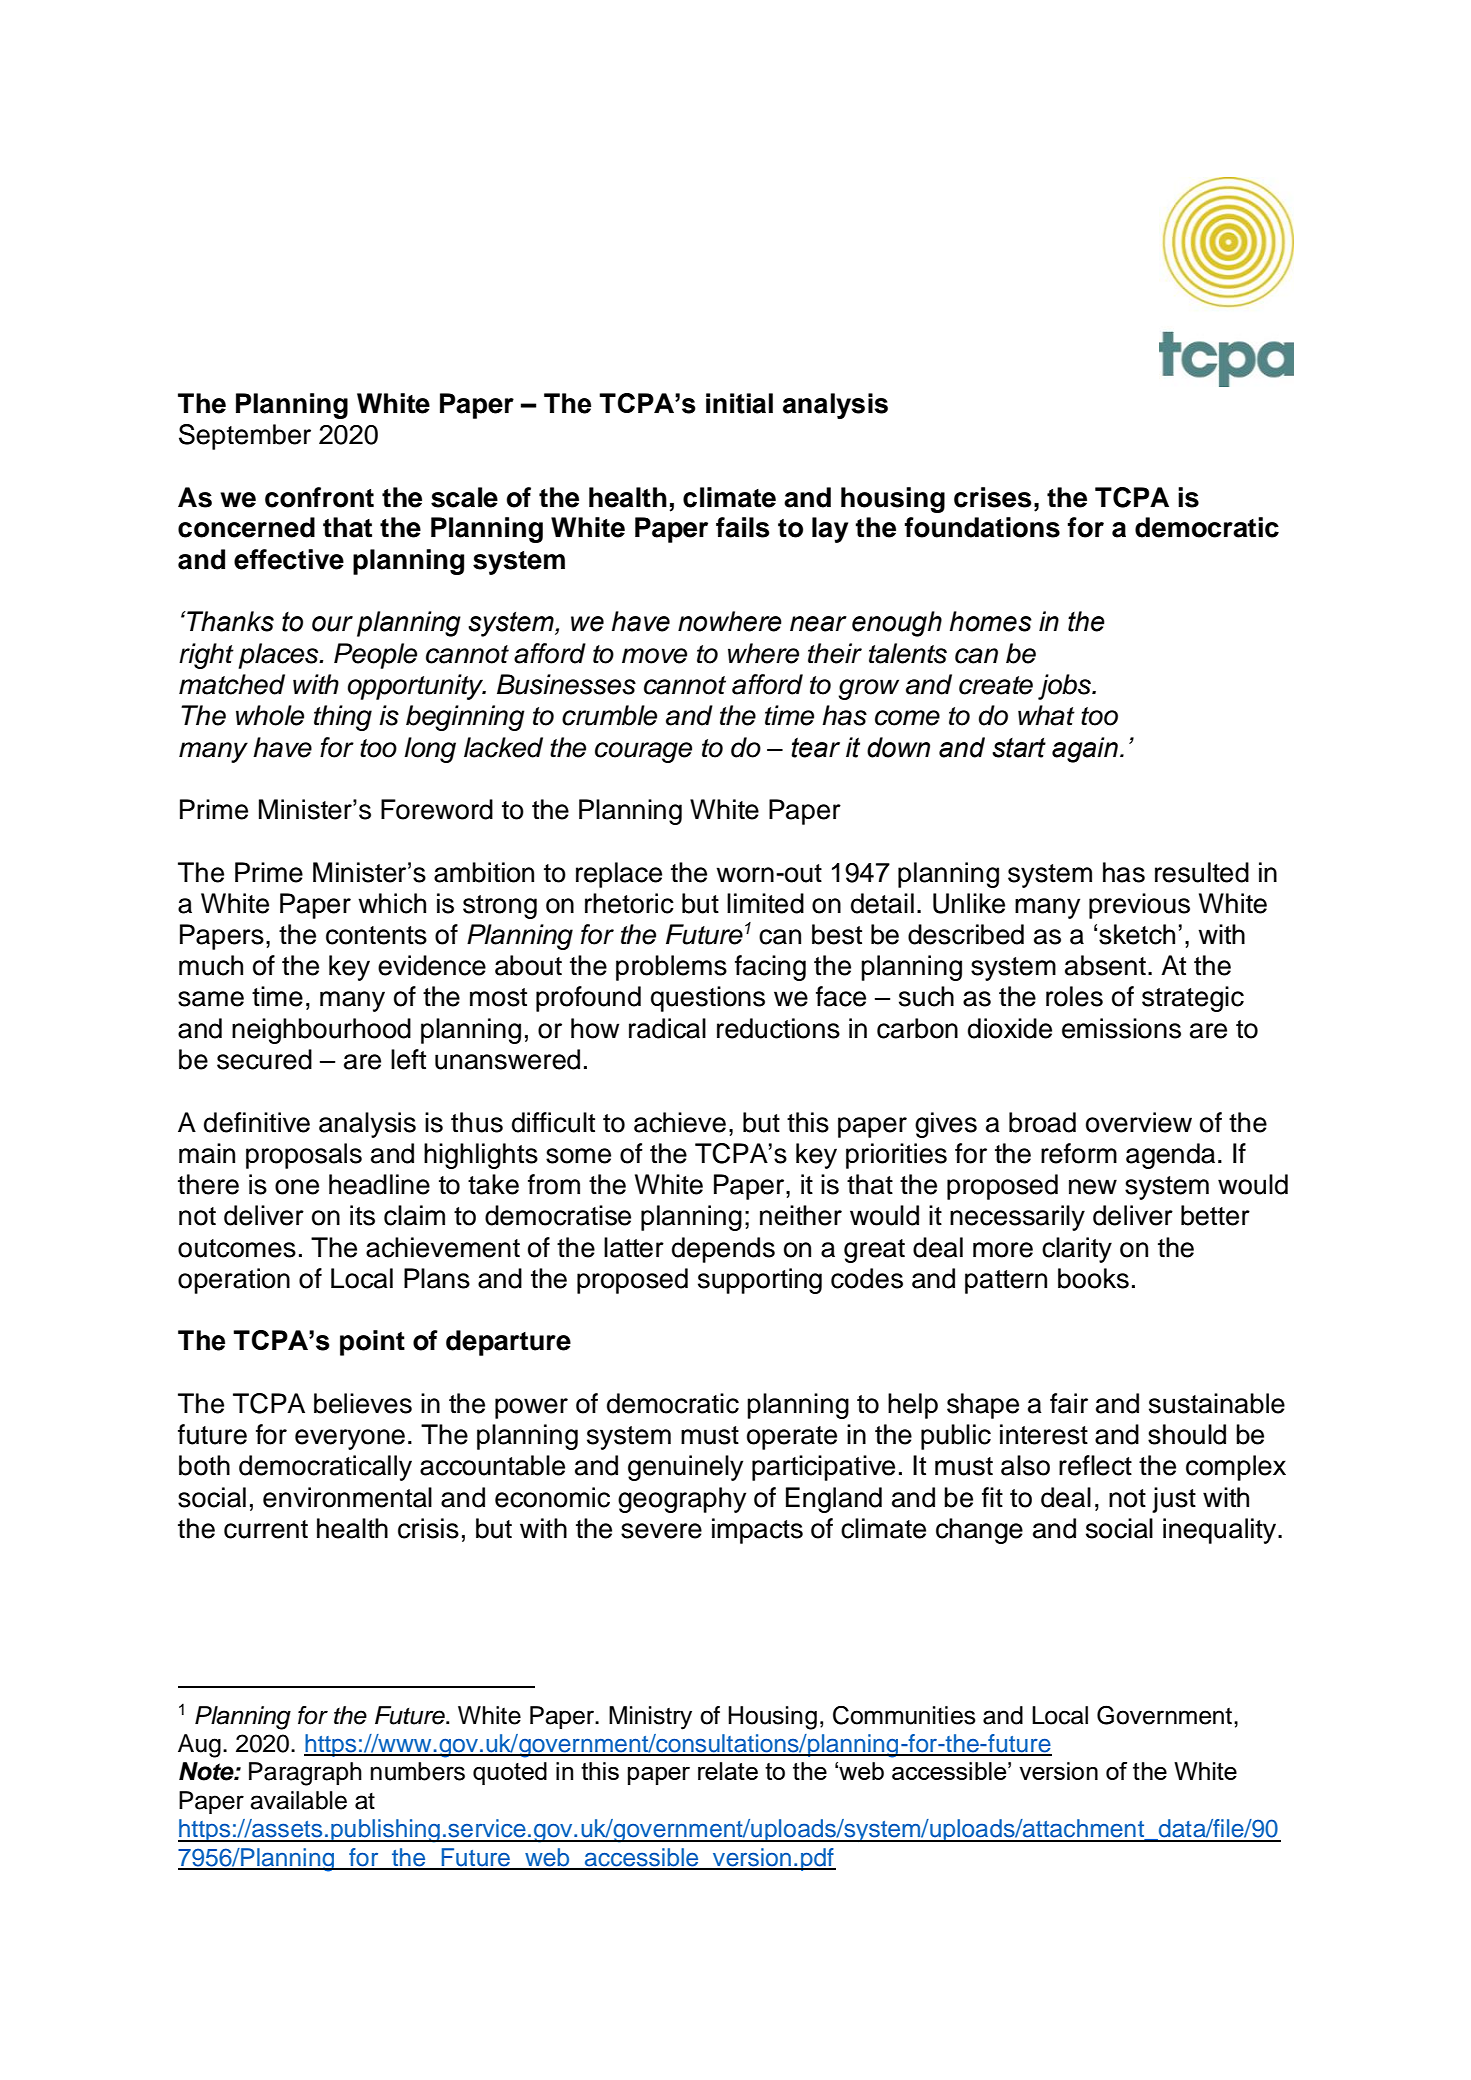 This page has height=2080, width=1471. Describe the element at coordinates (992, 497) in the page. I see `crises` at that location.
